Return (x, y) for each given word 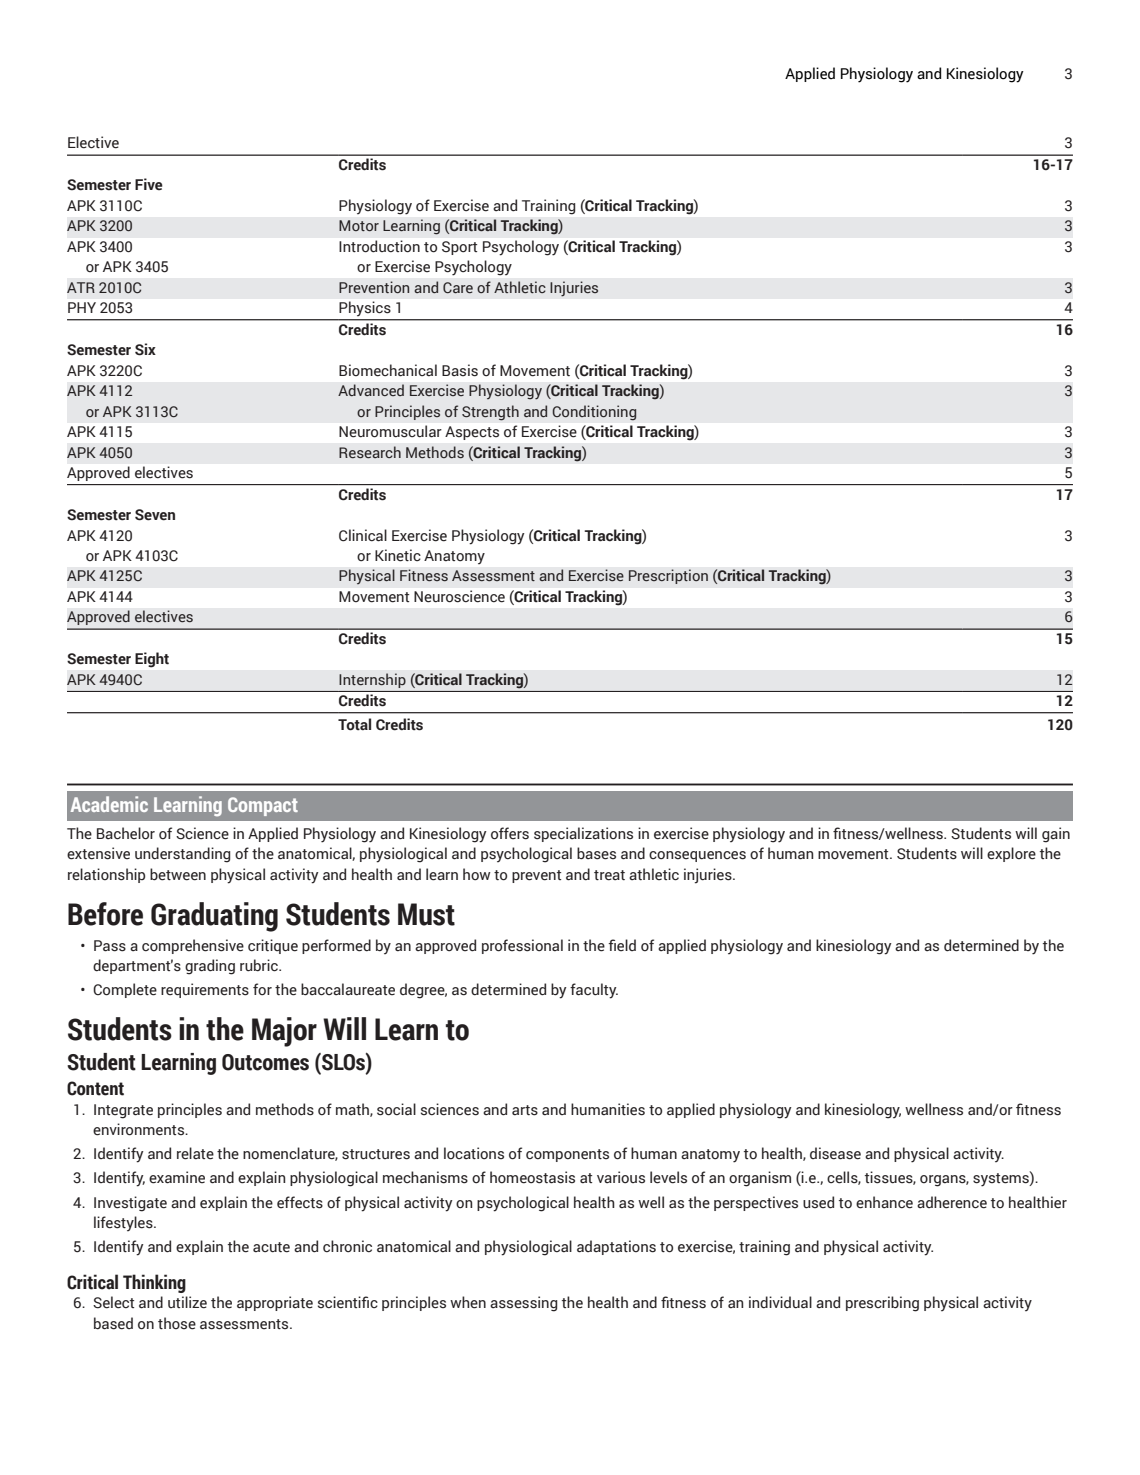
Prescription (668, 576)
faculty (594, 991)
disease (835, 1153)
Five (149, 184)
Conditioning (594, 413)
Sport (459, 248)
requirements (205, 990)
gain (1056, 835)
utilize (187, 1302)
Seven (155, 515)
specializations (583, 834)
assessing (523, 1304)
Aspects (472, 433)
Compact (263, 806)
